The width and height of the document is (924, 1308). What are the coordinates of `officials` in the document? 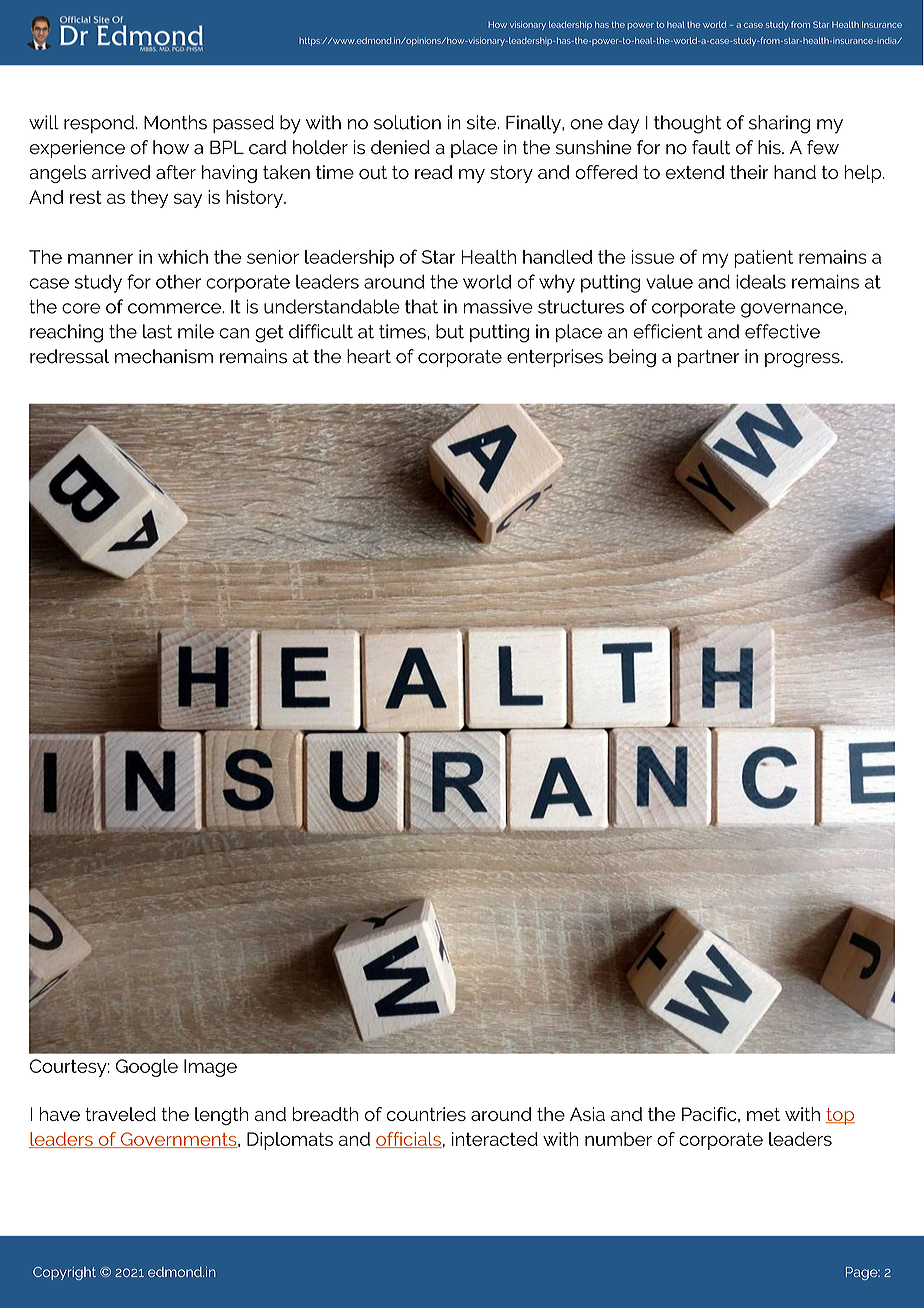 It's located at (409, 1140).
